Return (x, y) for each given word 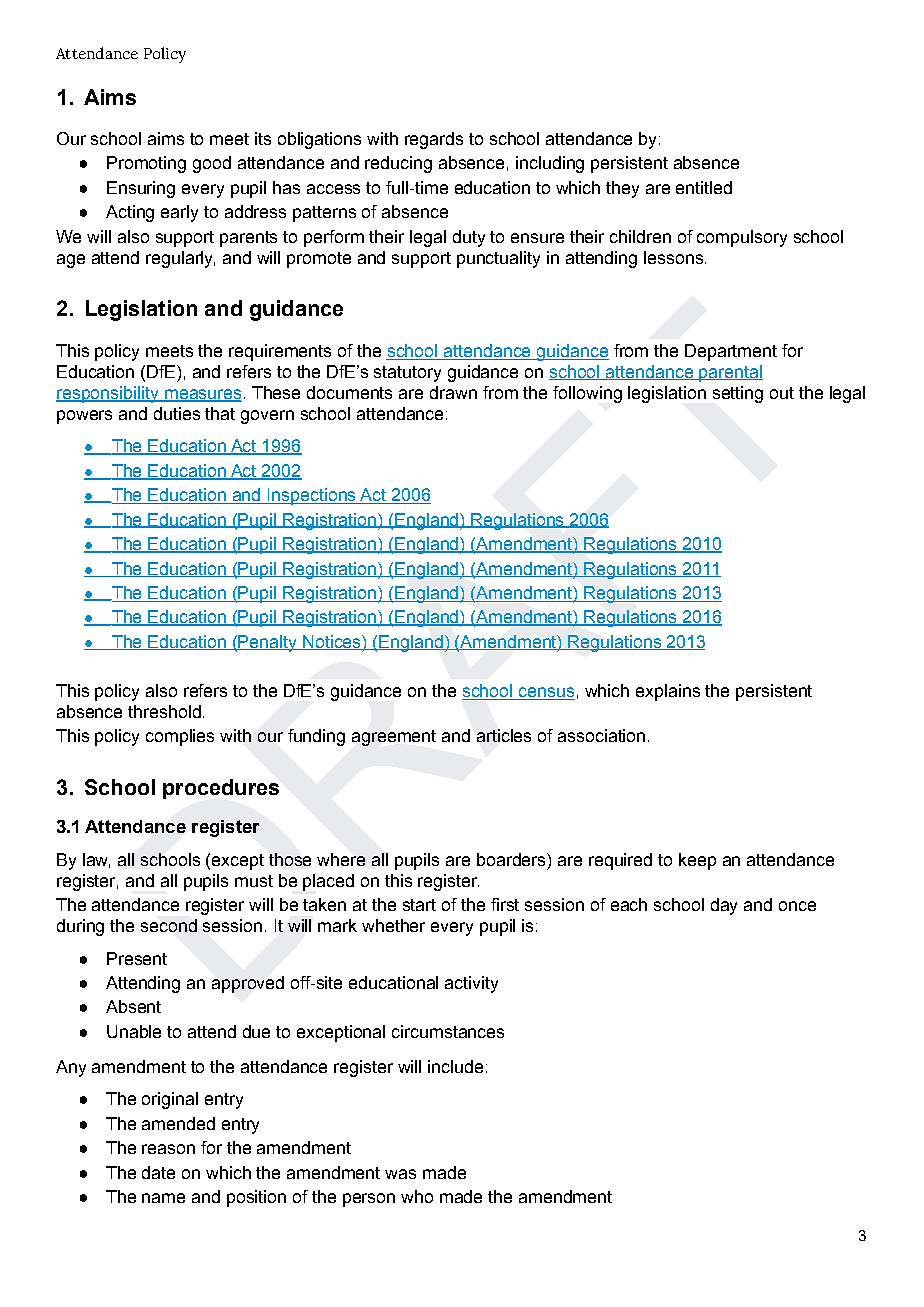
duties (177, 413)
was (400, 1174)
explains (668, 692)
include (455, 1066)
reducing (398, 164)
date (158, 1172)
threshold (164, 711)
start (419, 905)
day (724, 906)
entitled (704, 187)
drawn (453, 392)
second (169, 925)
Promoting (146, 164)
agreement (394, 738)
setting (738, 394)
